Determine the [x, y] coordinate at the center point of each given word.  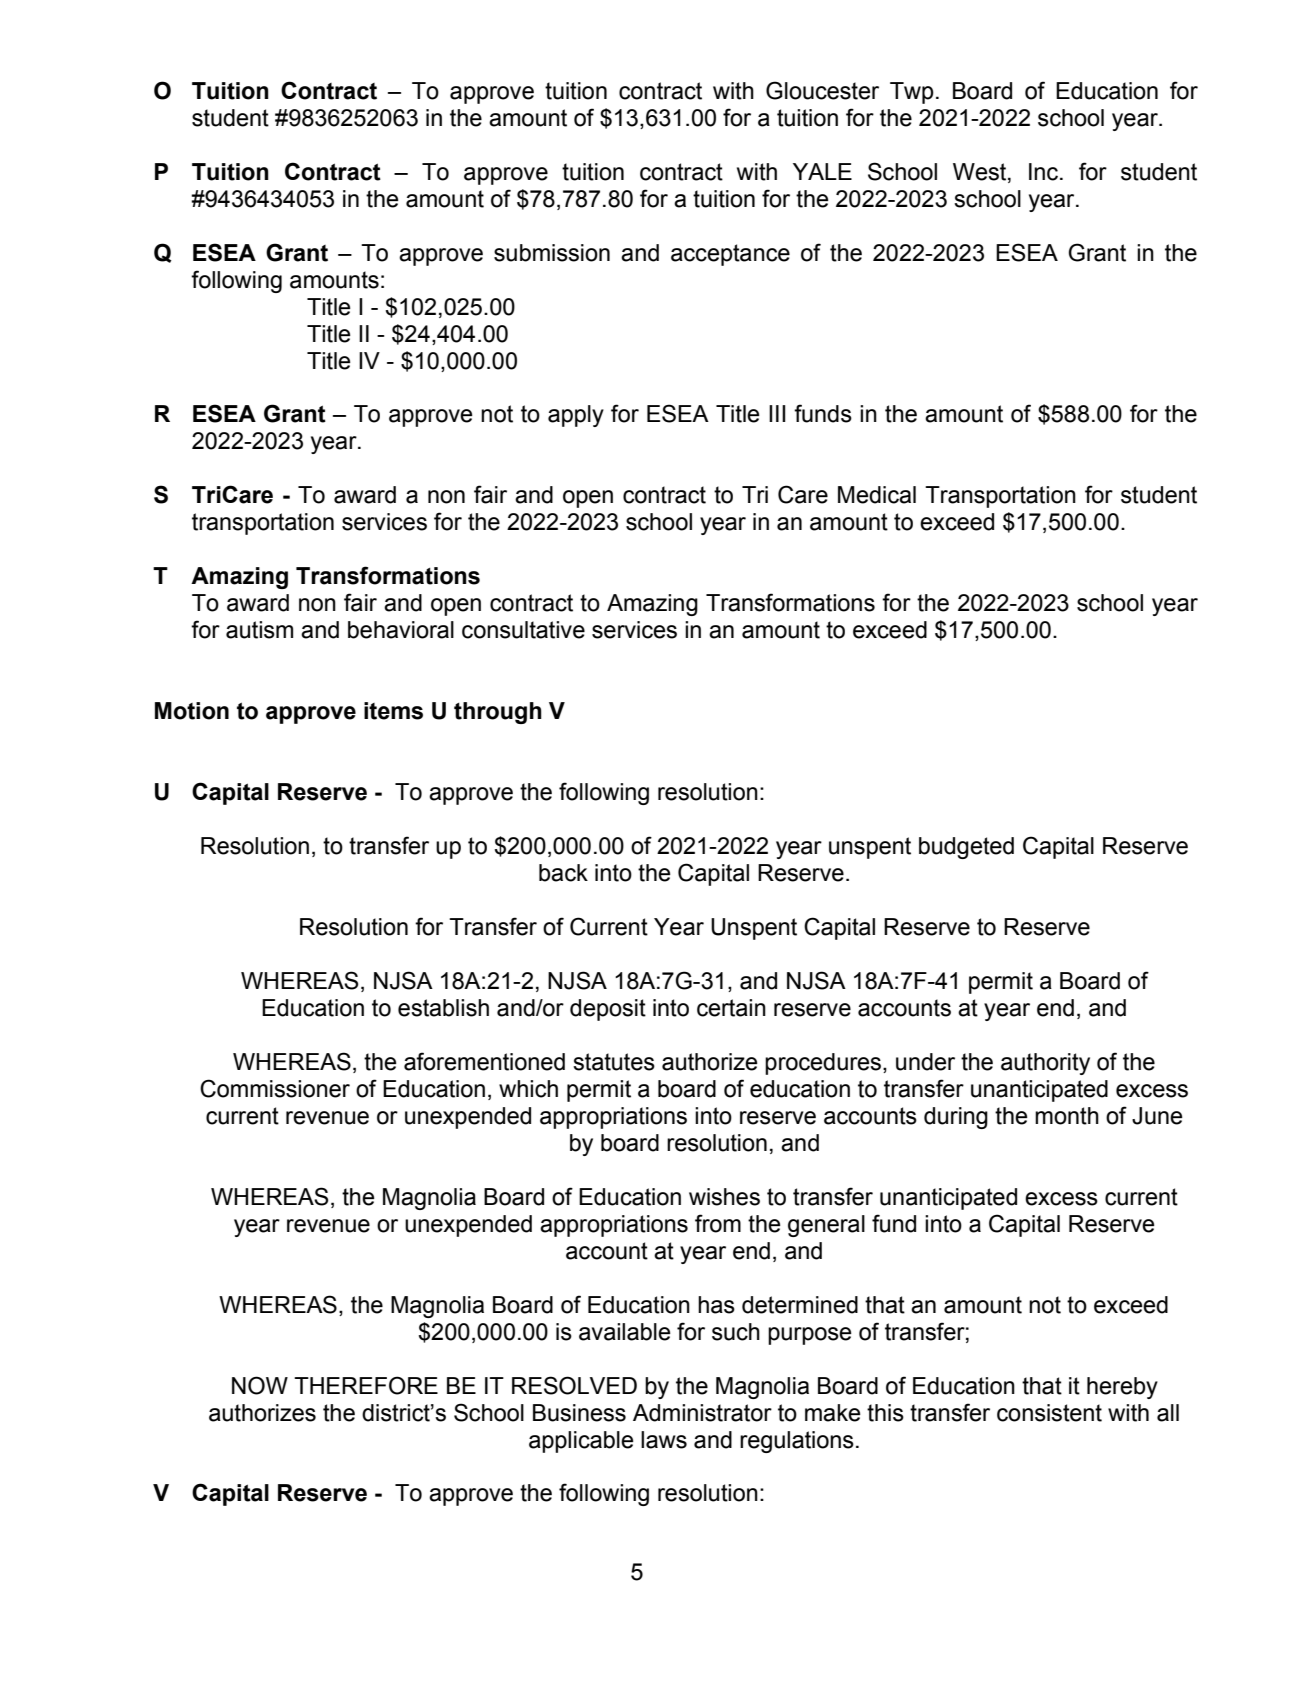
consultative [523, 630]
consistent [1049, 1413]
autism [259, 630]
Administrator [702, 1413]
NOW [260, 1385]
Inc [1045, 172]
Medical [877, 495]
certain [731, 1008]
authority [1045, 1064]
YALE [822, 171]
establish [443, 1008]
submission [552, 253]
